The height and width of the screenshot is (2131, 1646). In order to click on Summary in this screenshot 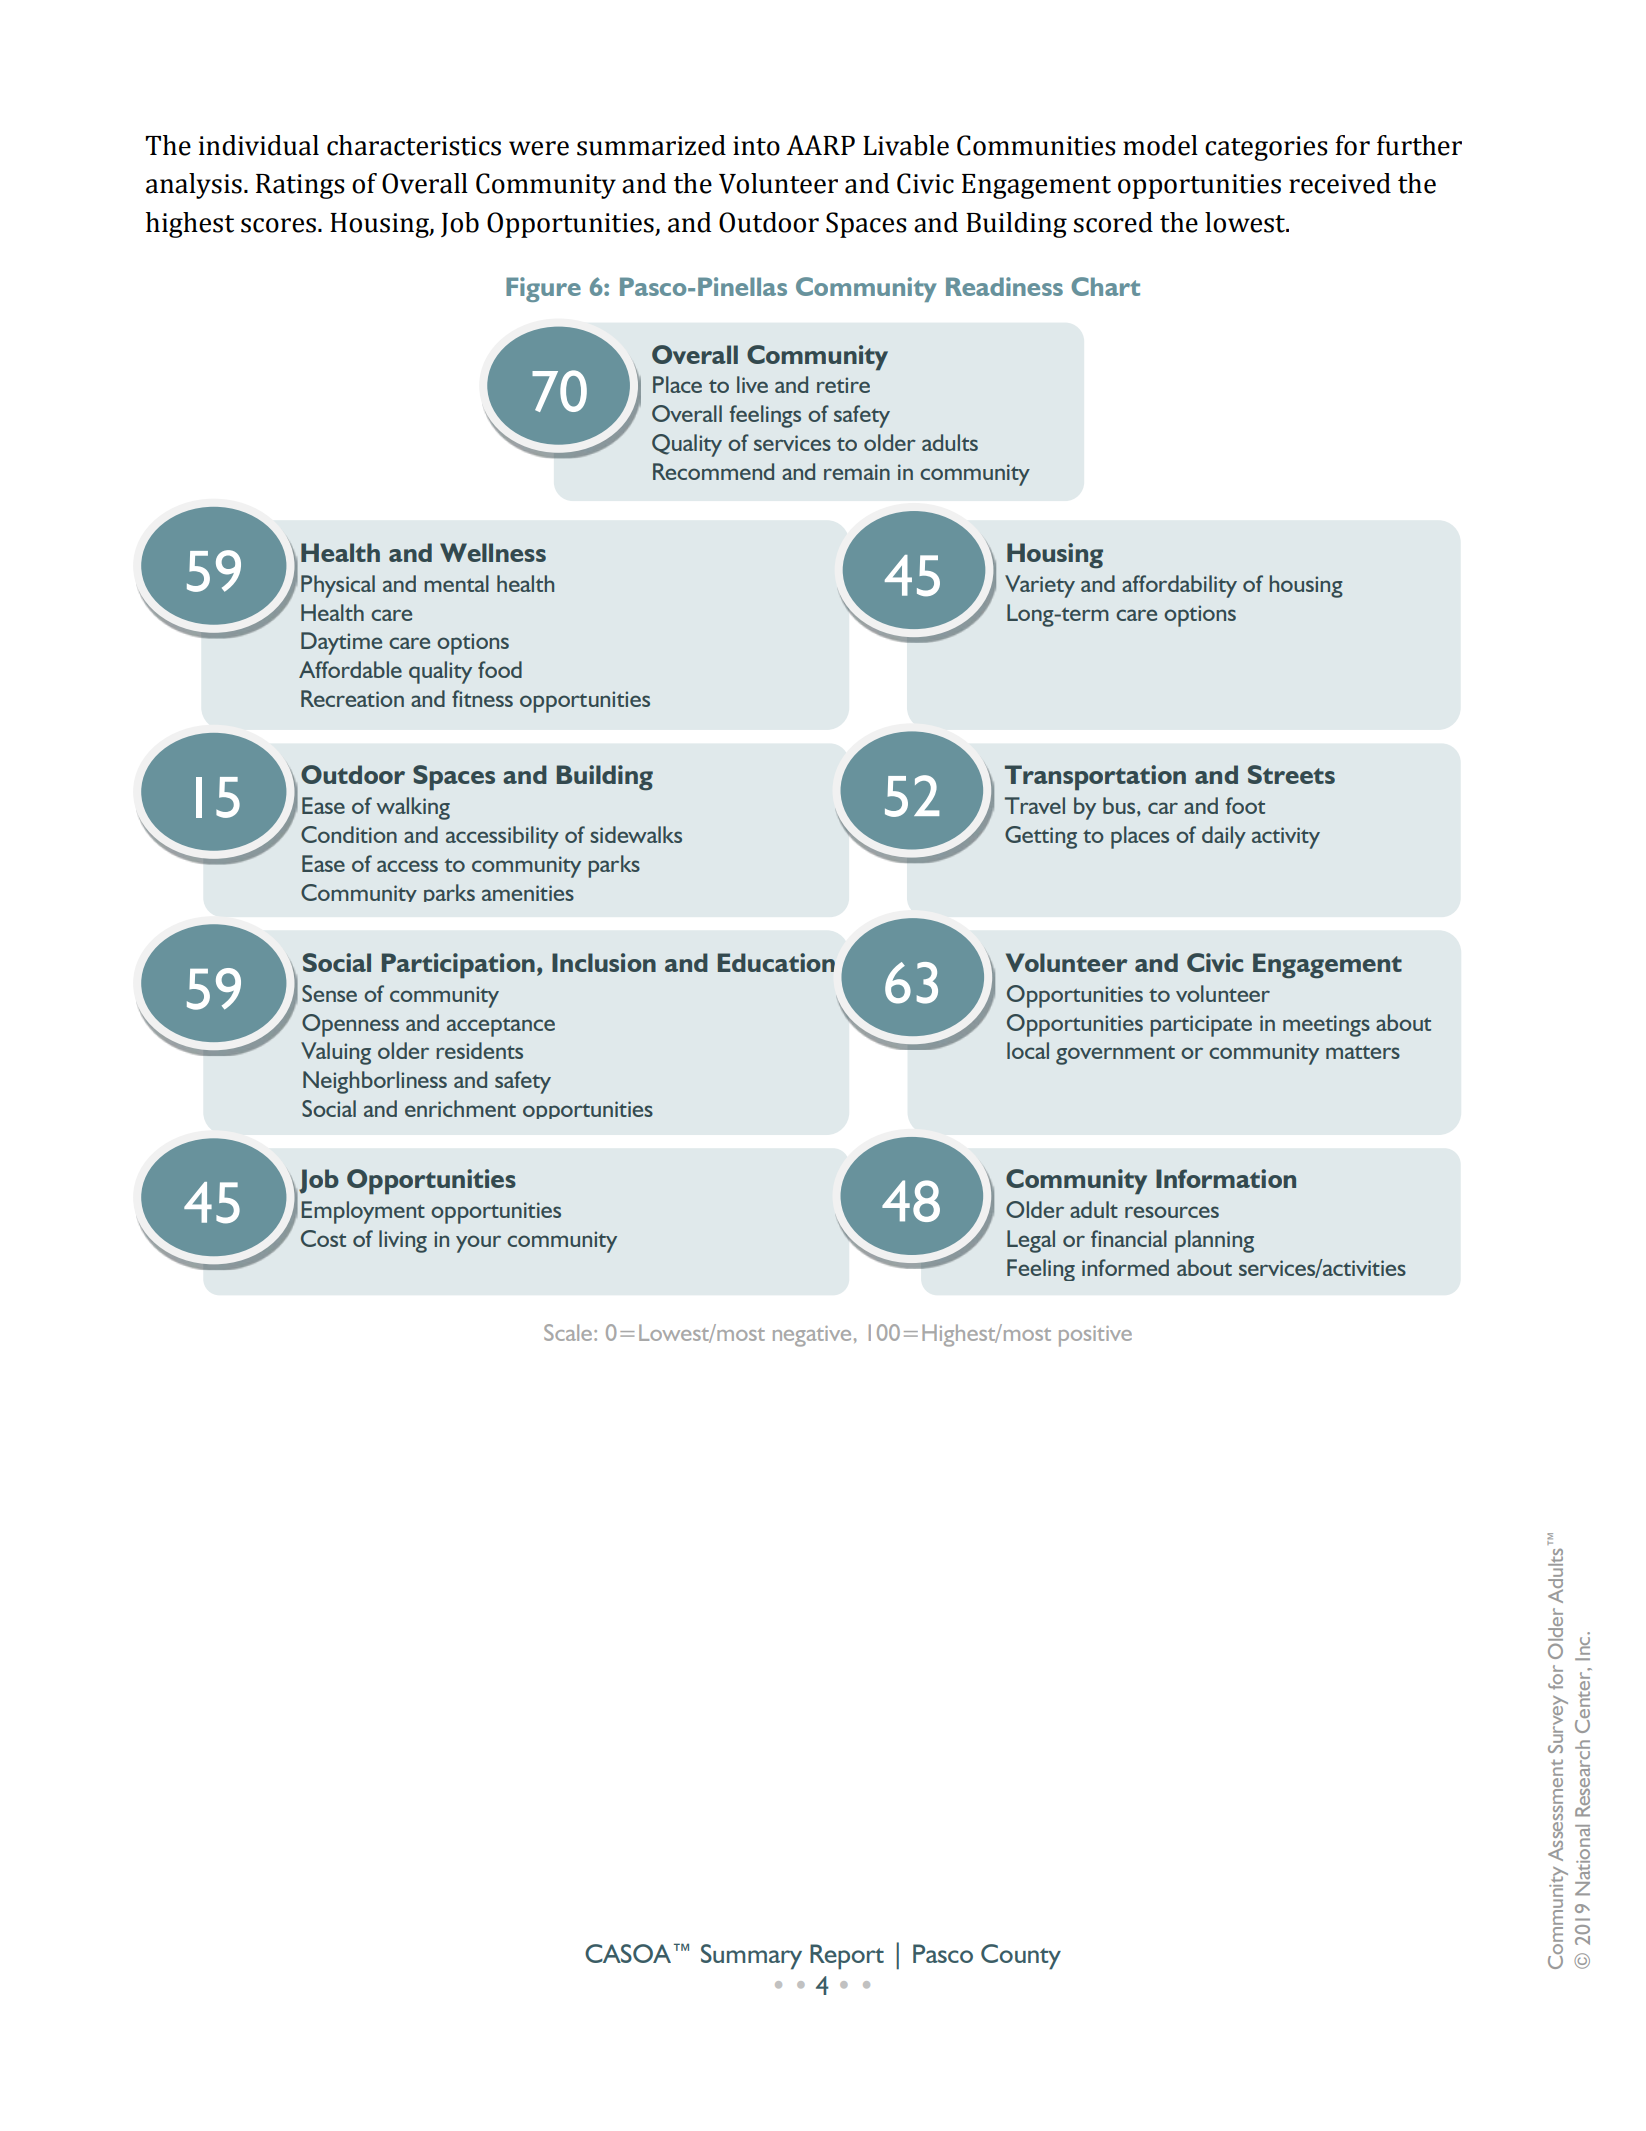, I will do `click(751, 1957)`.
